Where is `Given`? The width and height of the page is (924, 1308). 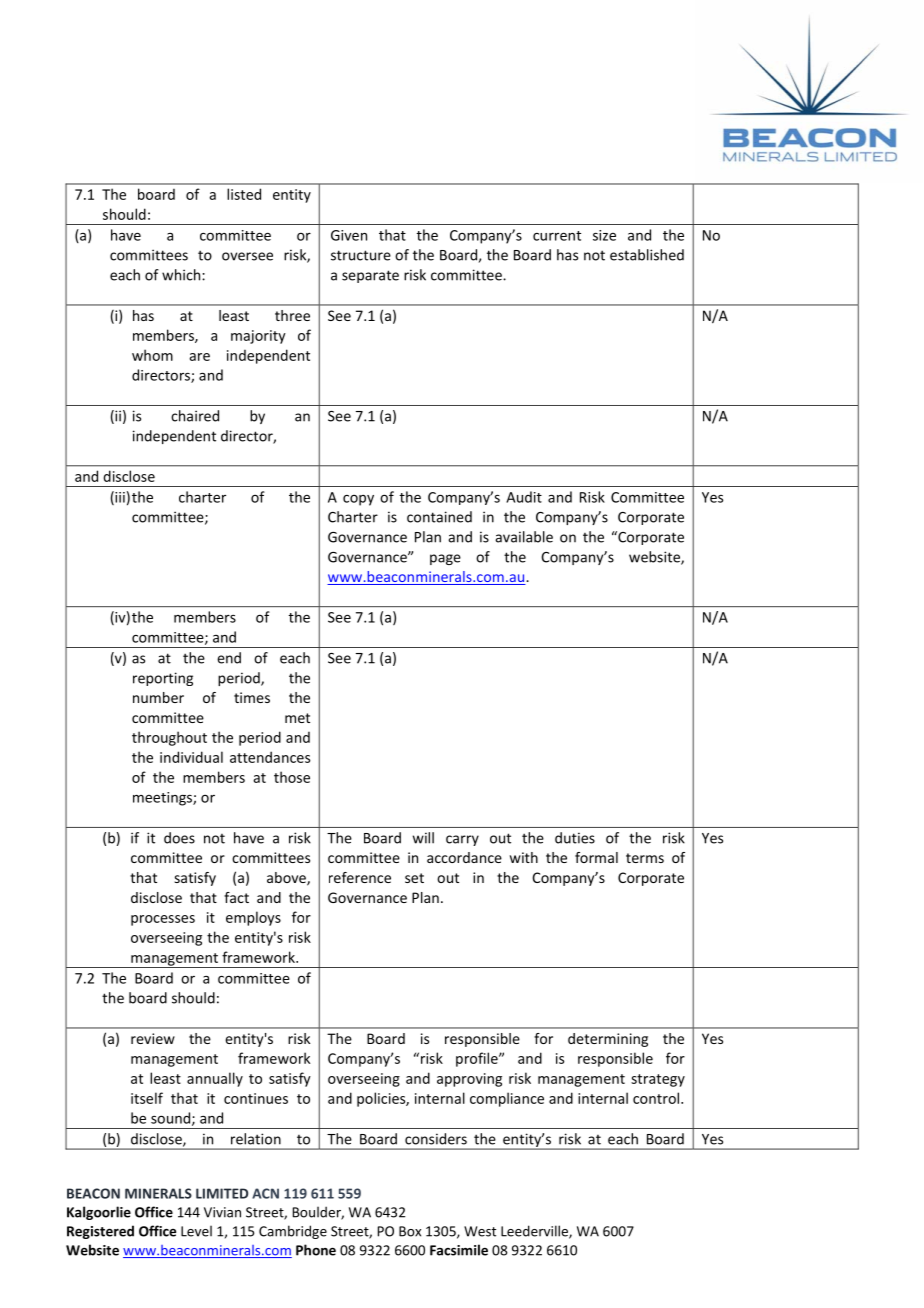
Given is located at coordinates (349, 235).
